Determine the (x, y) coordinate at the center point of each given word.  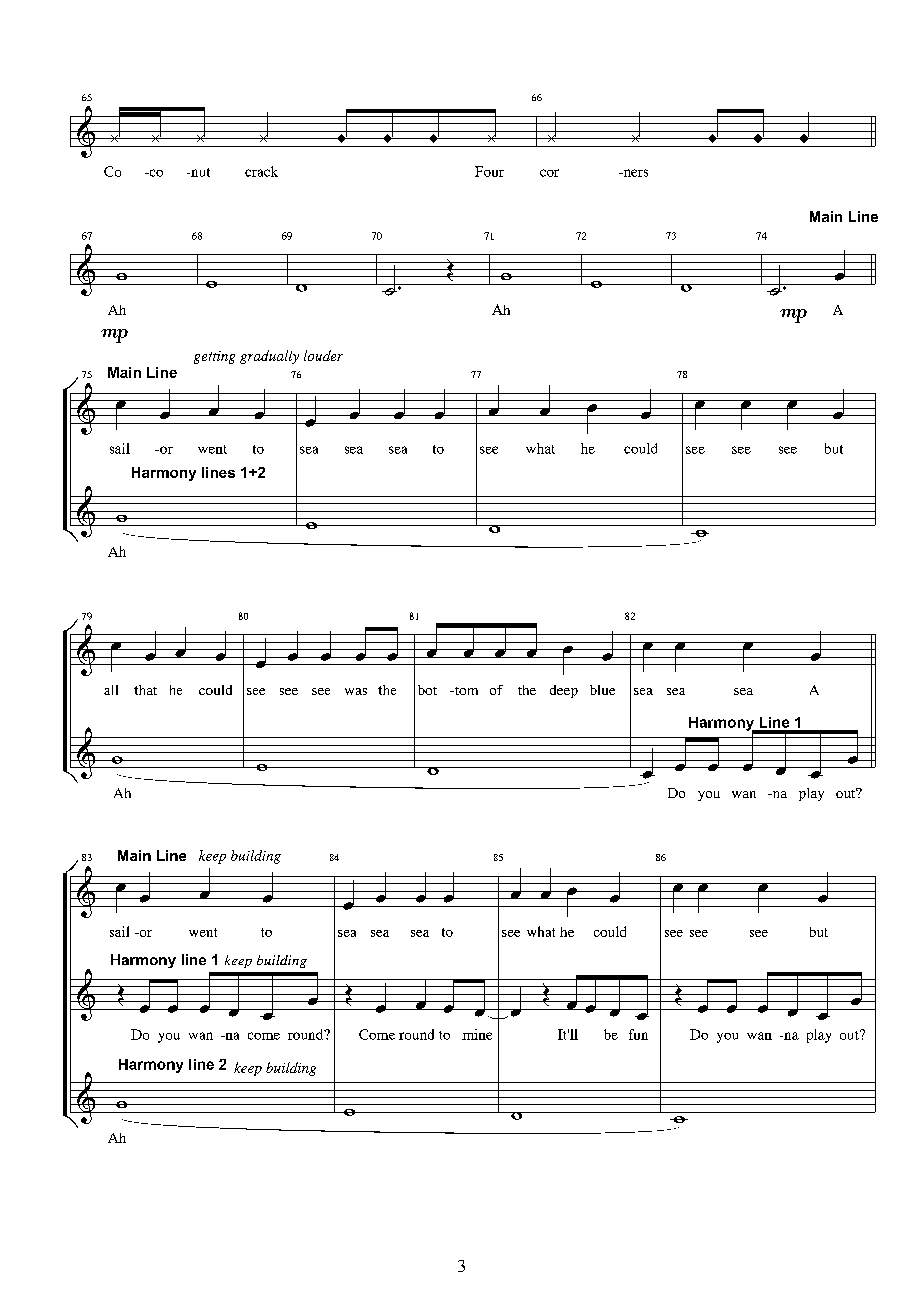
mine (477, 1034)
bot (427, 690)
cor (549, 173)
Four (489, 171)
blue (602, 690)
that (145, 690)
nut (199, 172)
